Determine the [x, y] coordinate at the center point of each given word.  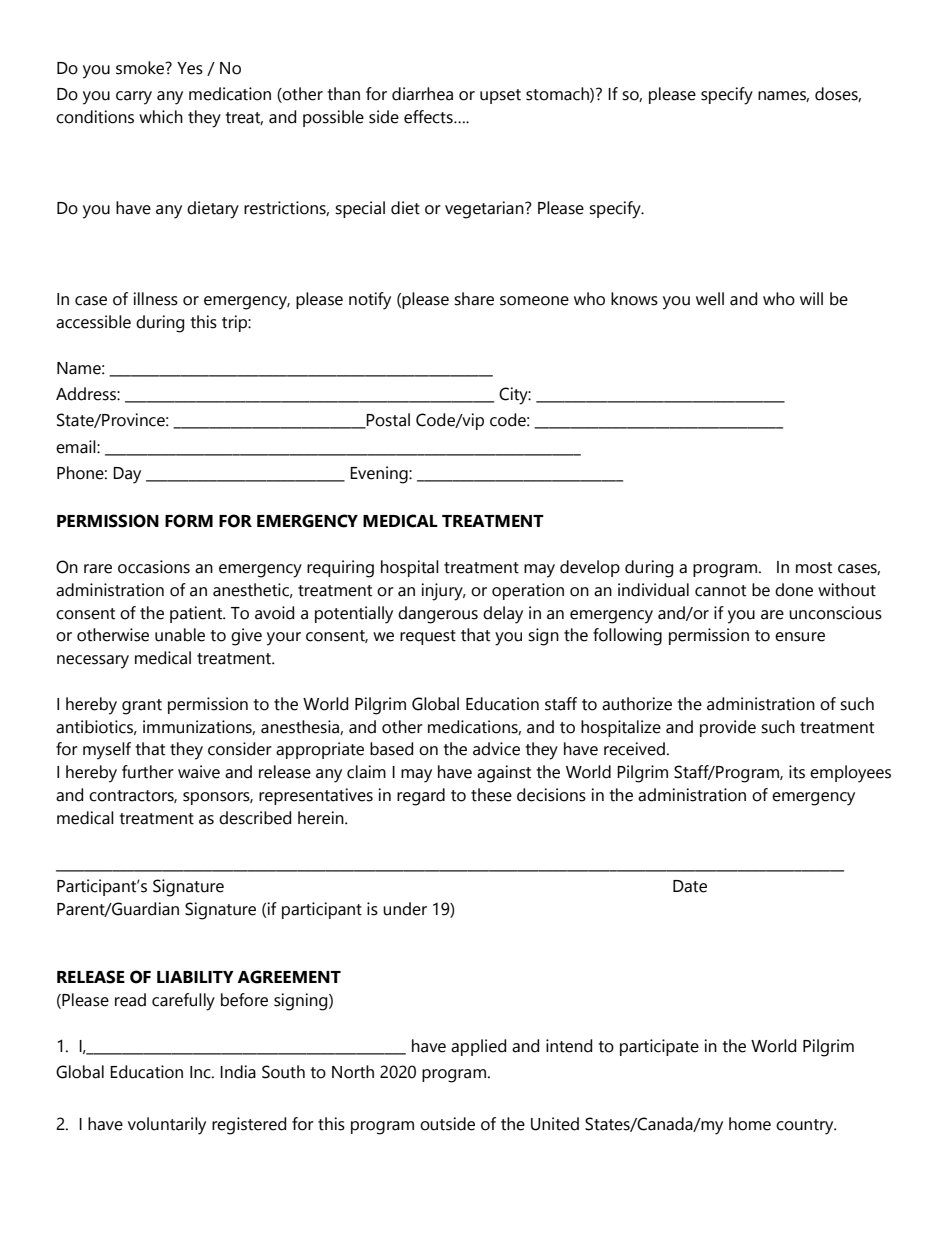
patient [197, 614]
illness [156, 299]
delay [503, 615]
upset [500, 96]
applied [478, 1047]
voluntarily [167, 1126]
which [161, 117]
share [474, 299]
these [491, 795]
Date [690, 886]
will [811, 298]
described [255, 818]
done [794, 590]
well [710, 299]
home [750, 1124]
